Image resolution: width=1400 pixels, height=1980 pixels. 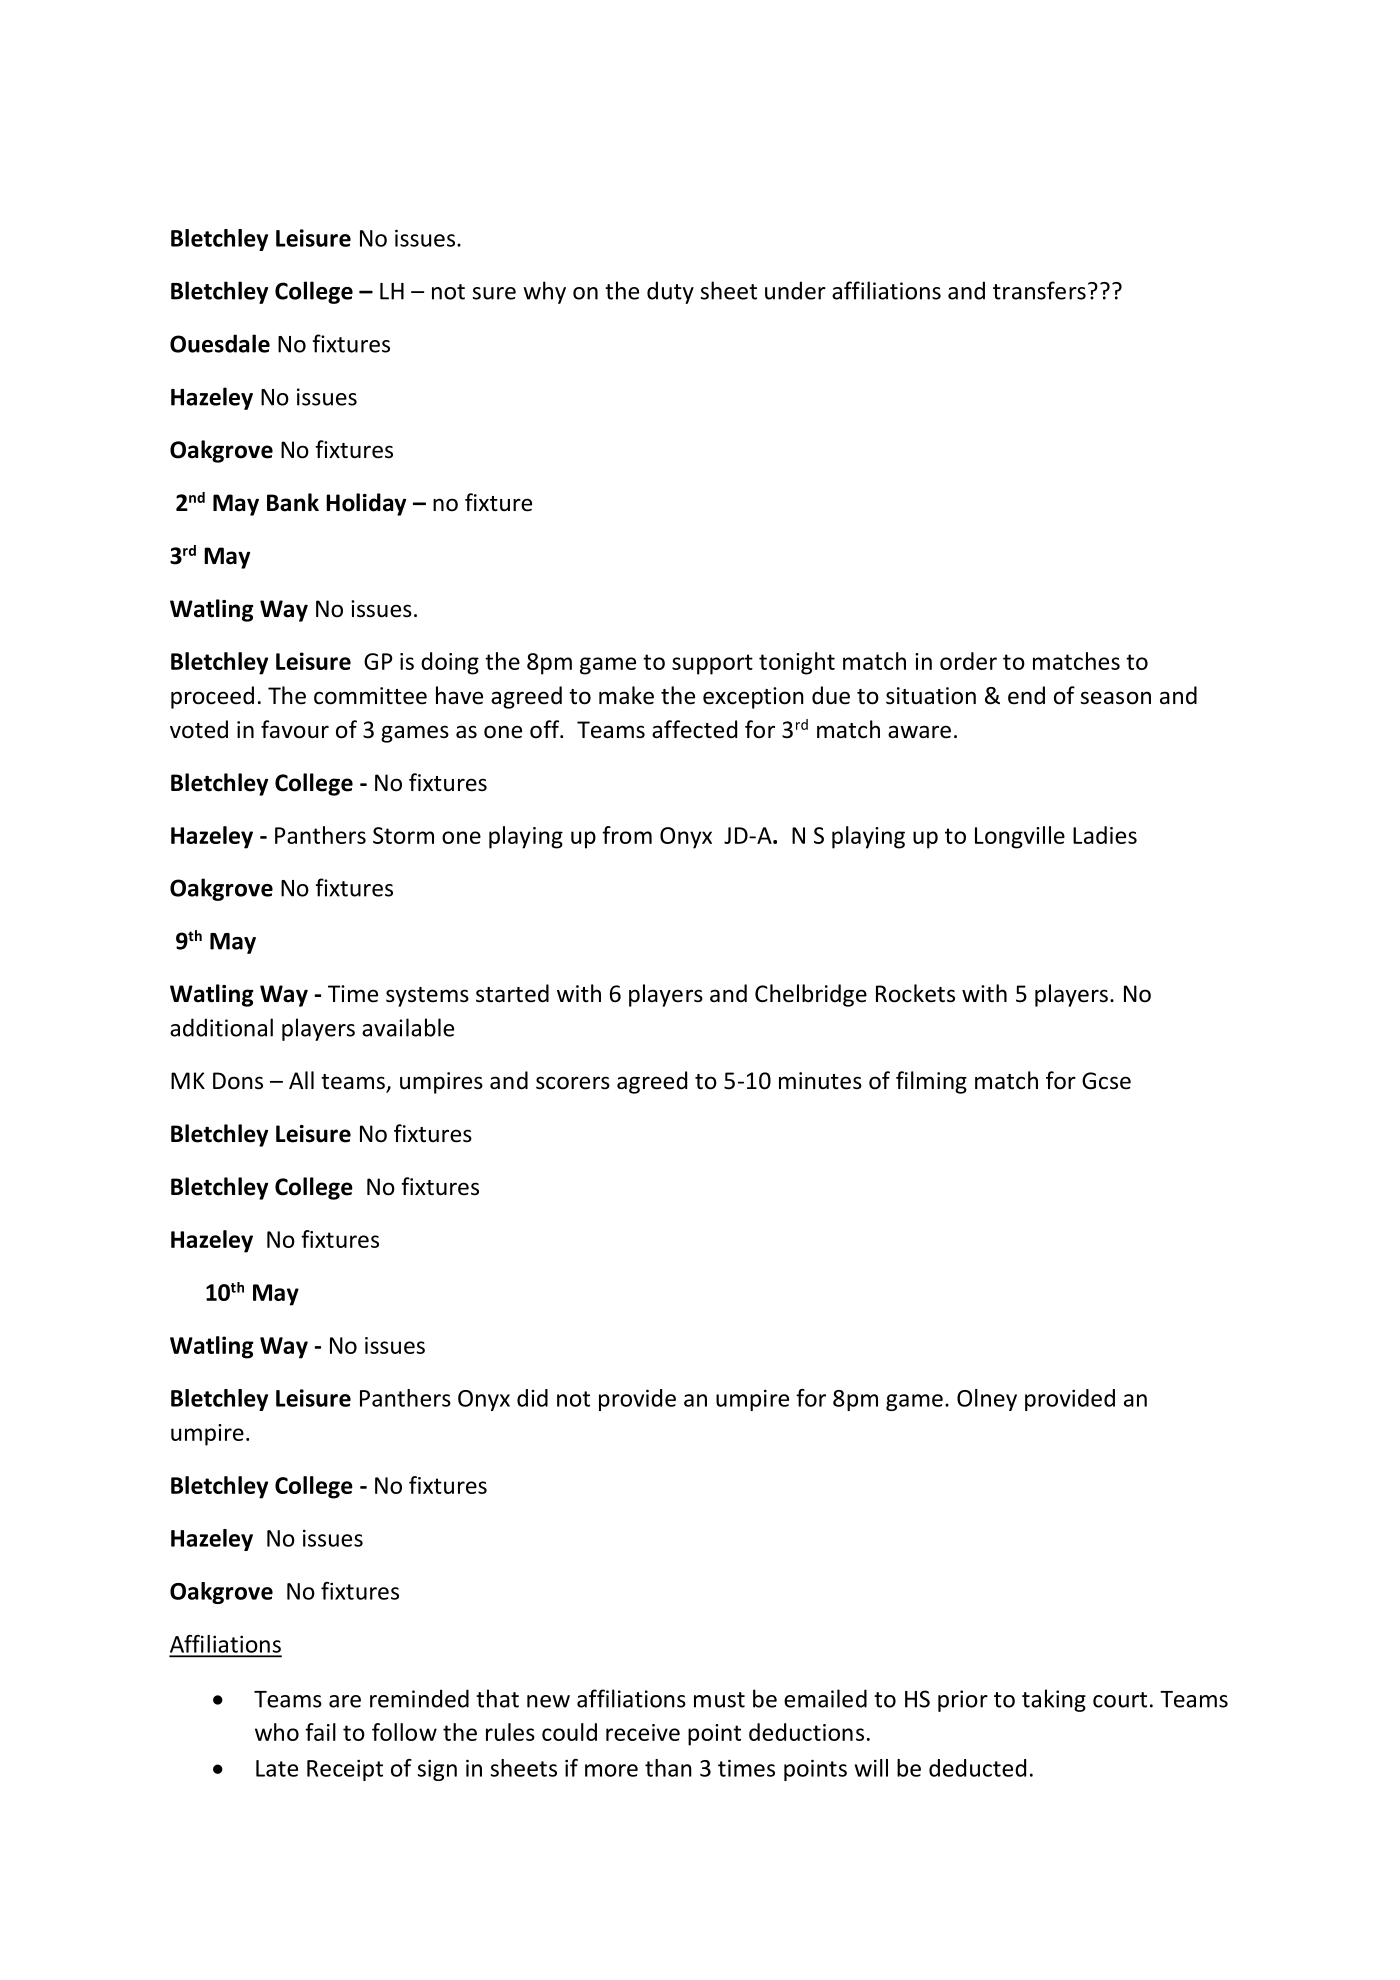 I want to click on filming, so click(x=931, y=1082).
